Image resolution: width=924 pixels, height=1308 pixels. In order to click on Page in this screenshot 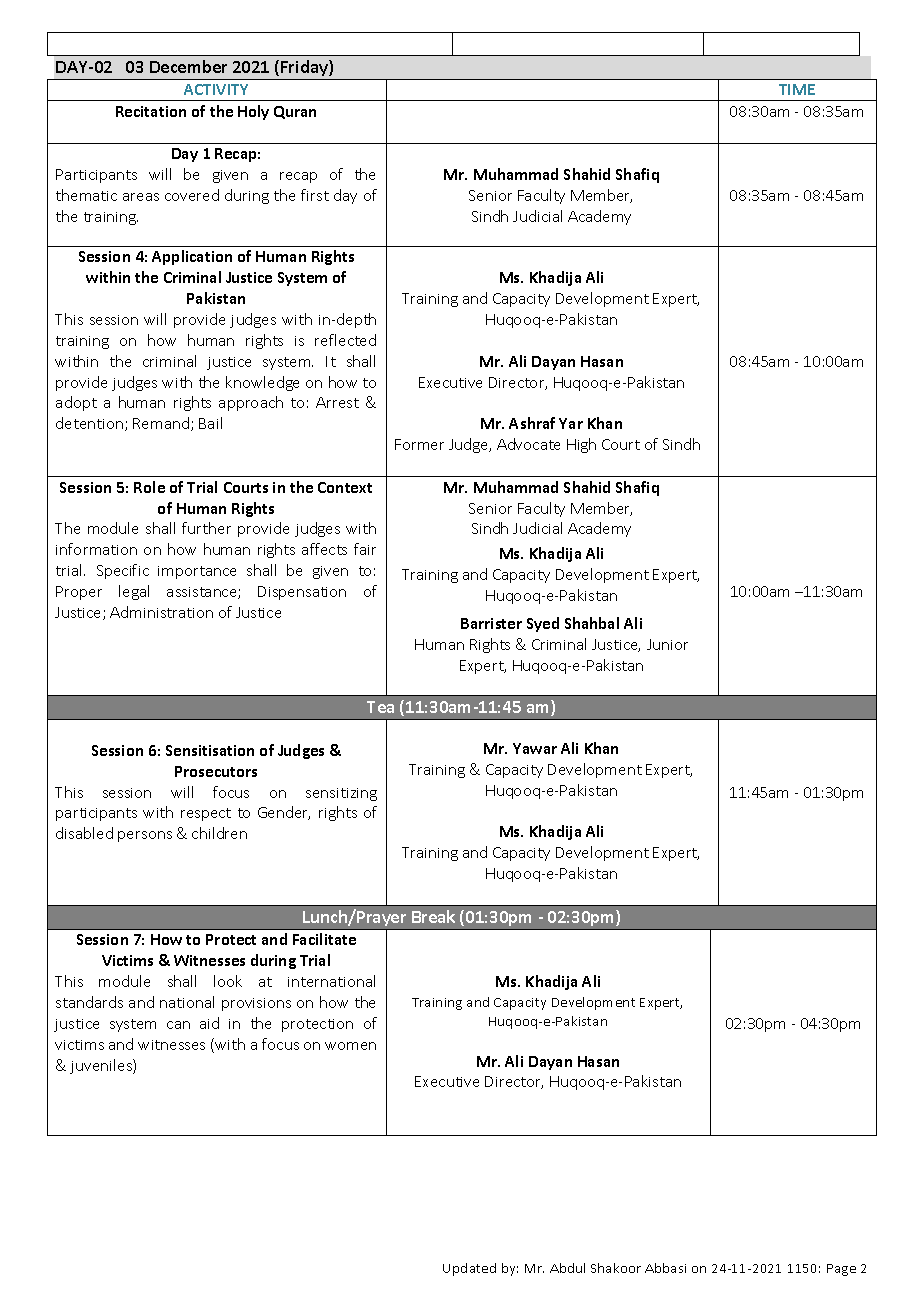, I will do `click(841, 1270)`.
